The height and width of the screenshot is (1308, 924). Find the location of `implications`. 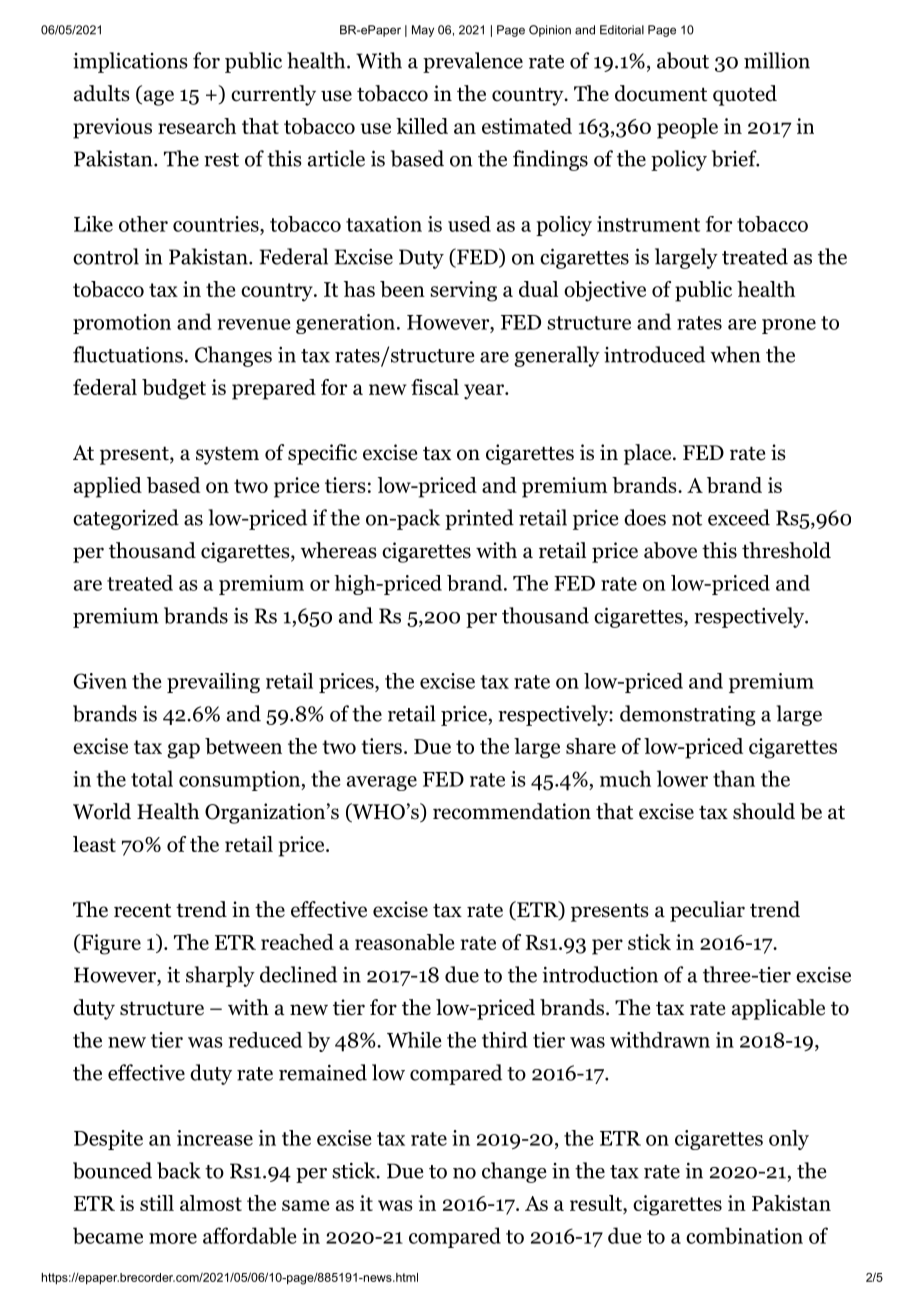

implications is located at coordinates (130, 62).
